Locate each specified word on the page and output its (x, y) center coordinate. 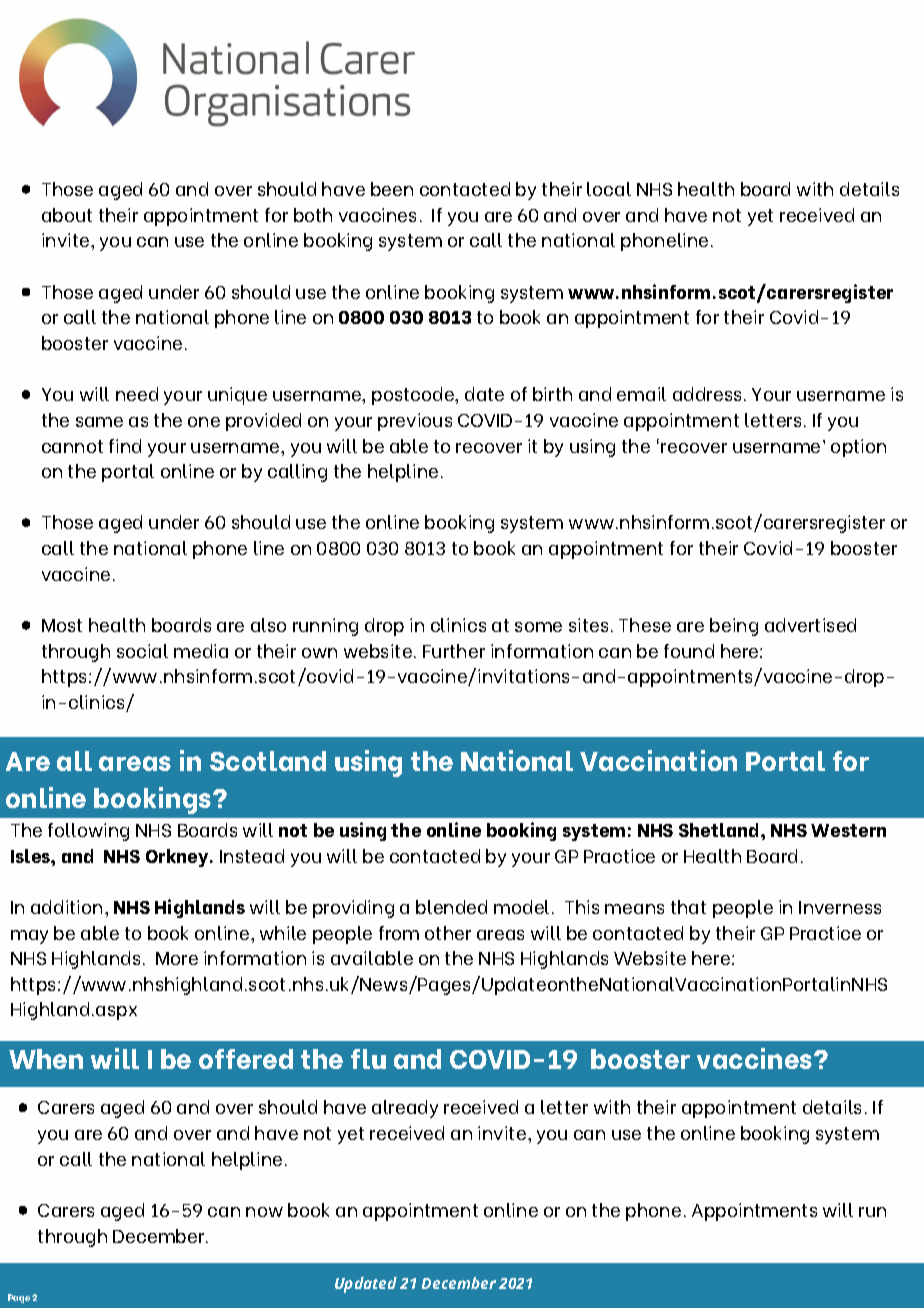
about (67, 215)
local (609, 189)
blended (451, 907)
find (125, 446)
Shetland (720, 830)
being (734, 627)
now (264, 1212)
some (538, 627)
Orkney (178, 858)
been (392, 189)
